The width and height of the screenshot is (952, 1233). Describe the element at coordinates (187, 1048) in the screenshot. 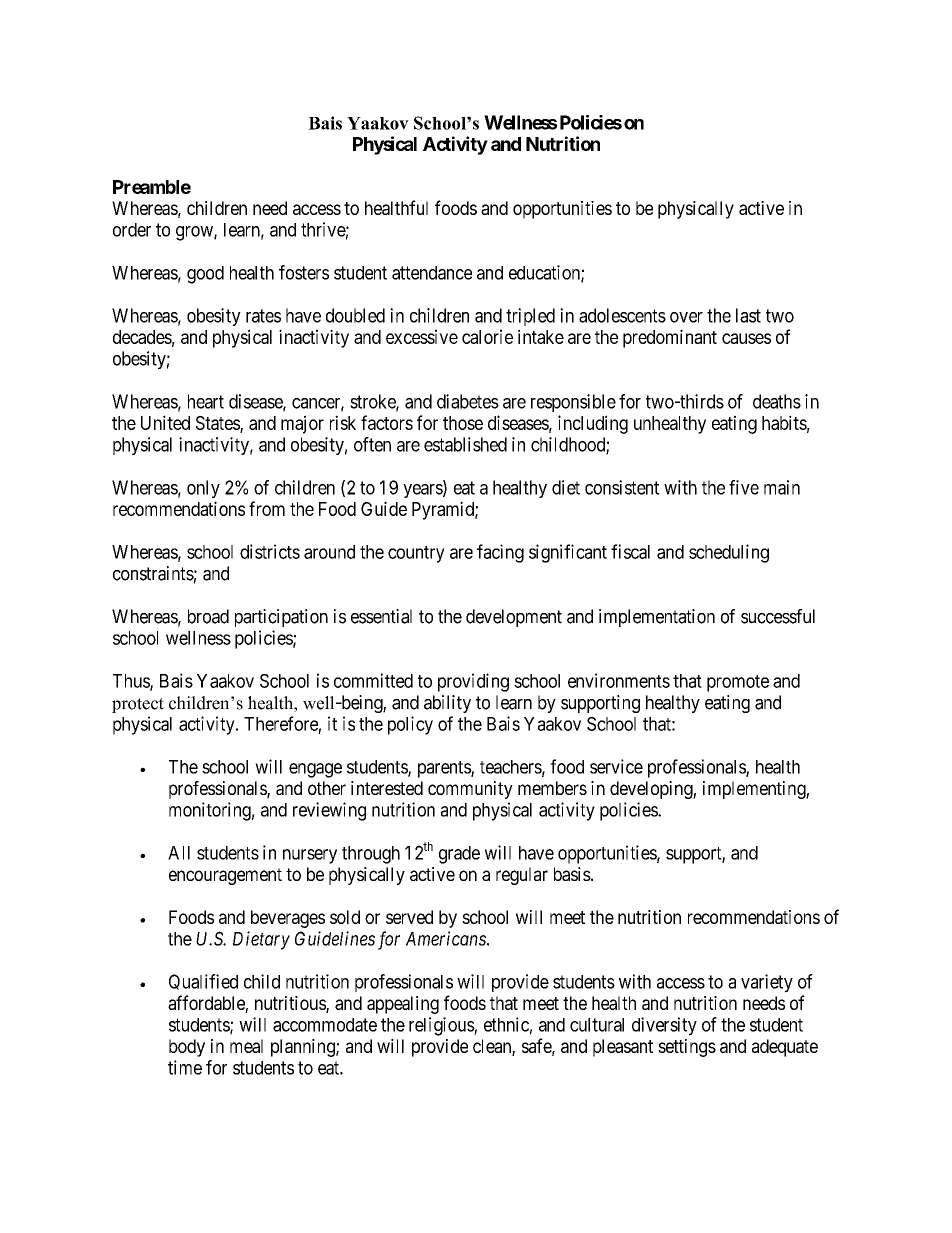

I see `body` at that location.
